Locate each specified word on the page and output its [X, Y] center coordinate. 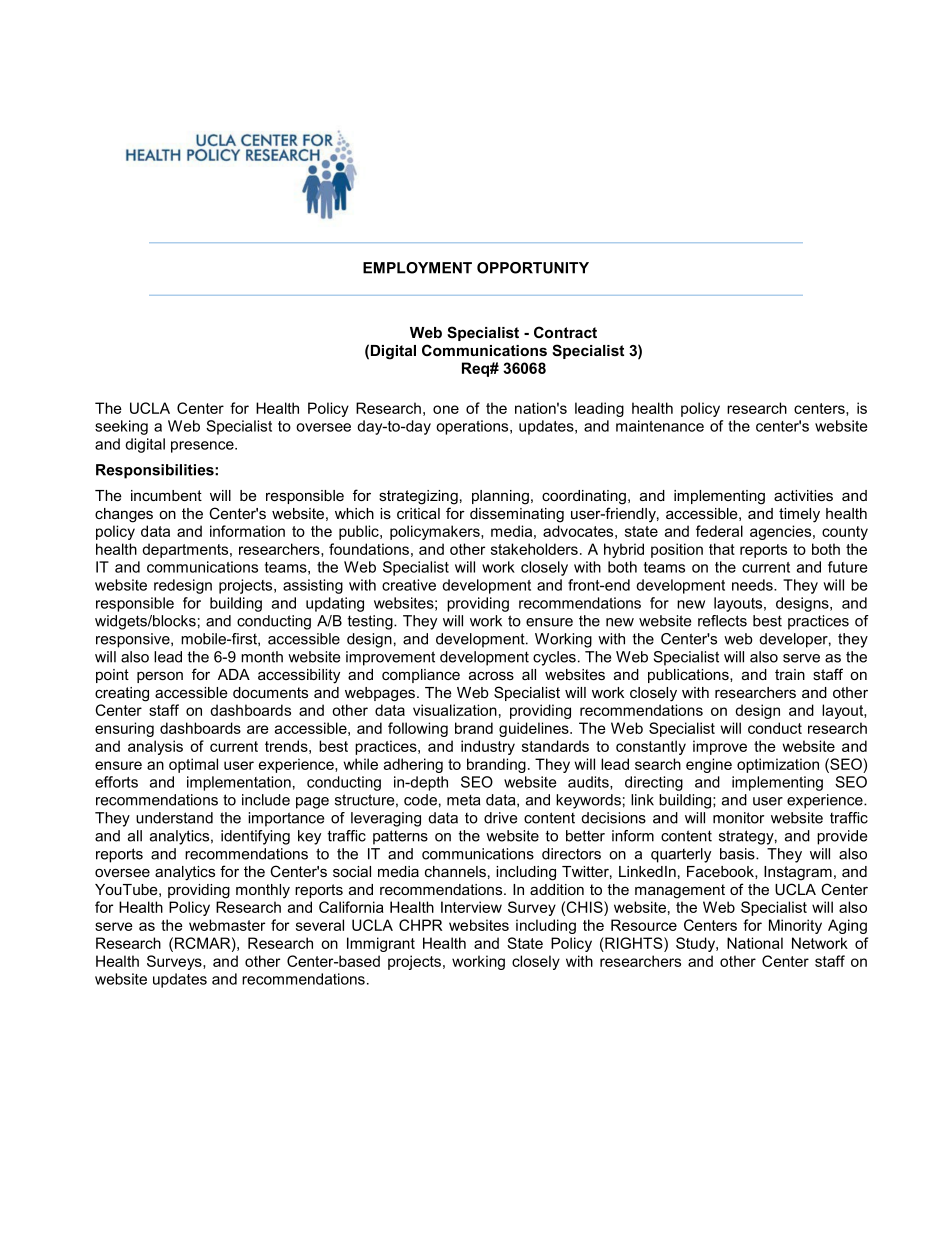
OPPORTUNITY [533, 268]
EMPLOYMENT [417, 268]
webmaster [227, 925]
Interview [471, 907]
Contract [565, 332]
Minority [795, 926]
